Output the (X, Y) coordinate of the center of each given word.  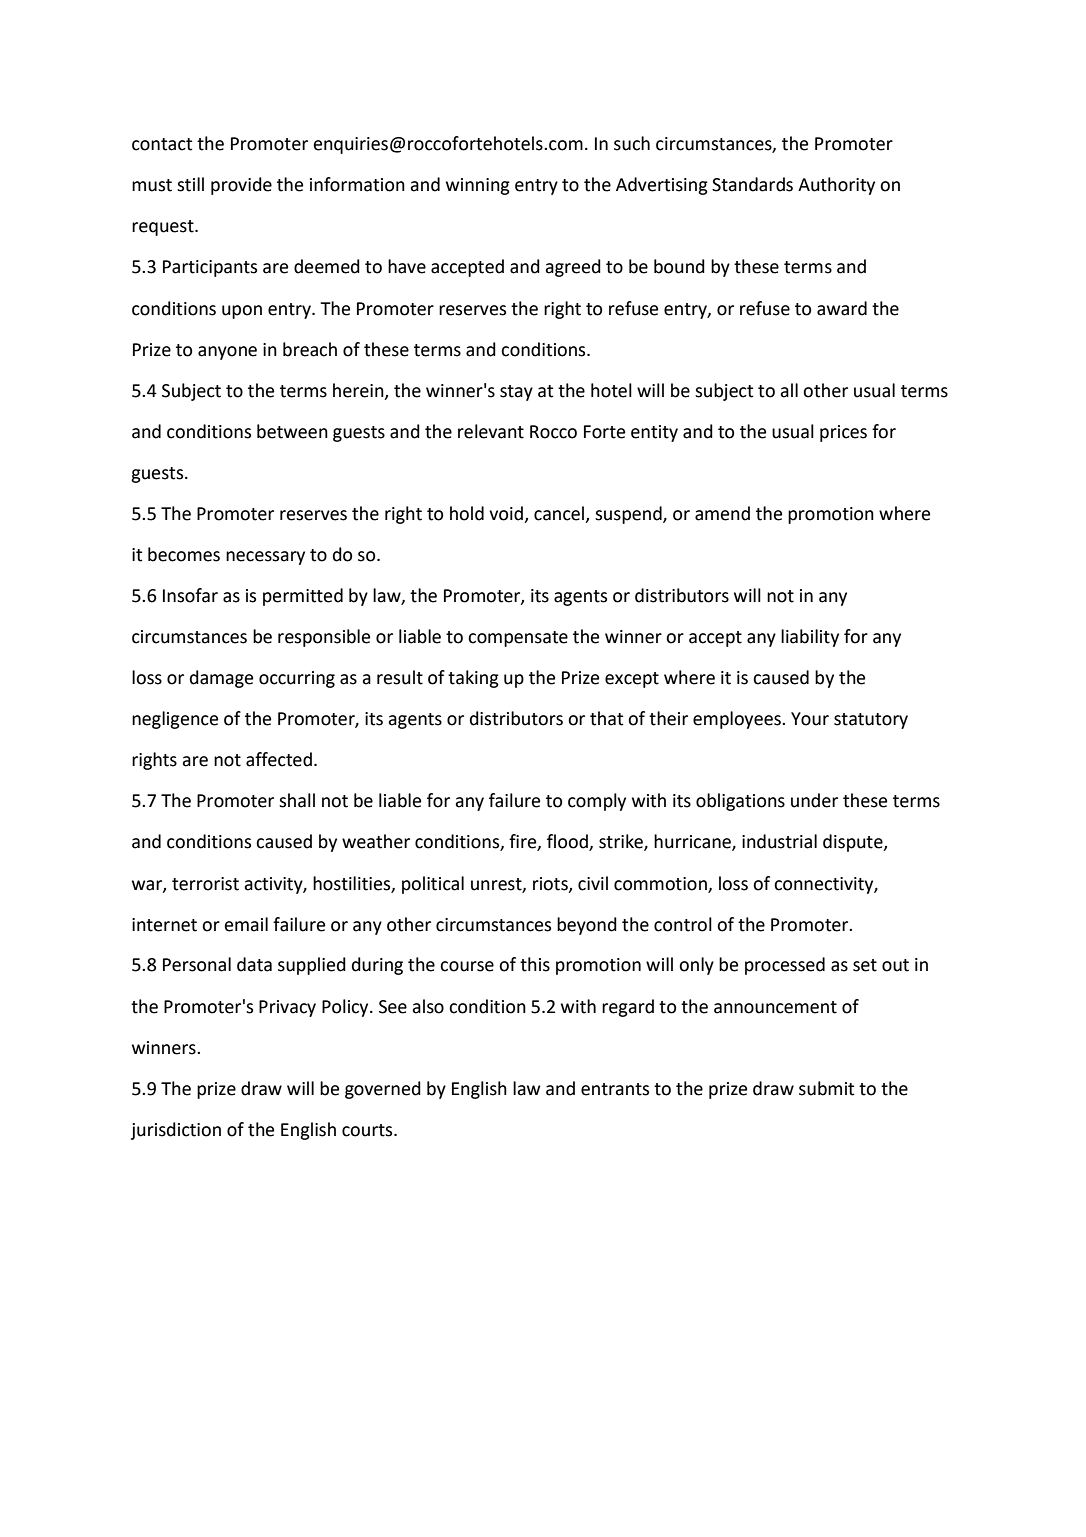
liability (810, 638)
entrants (615, 1089)
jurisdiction (176, 1131)
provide (241, 186)
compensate (518, 639)
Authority (836, 186)
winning (478, 186)
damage (221, 679)
